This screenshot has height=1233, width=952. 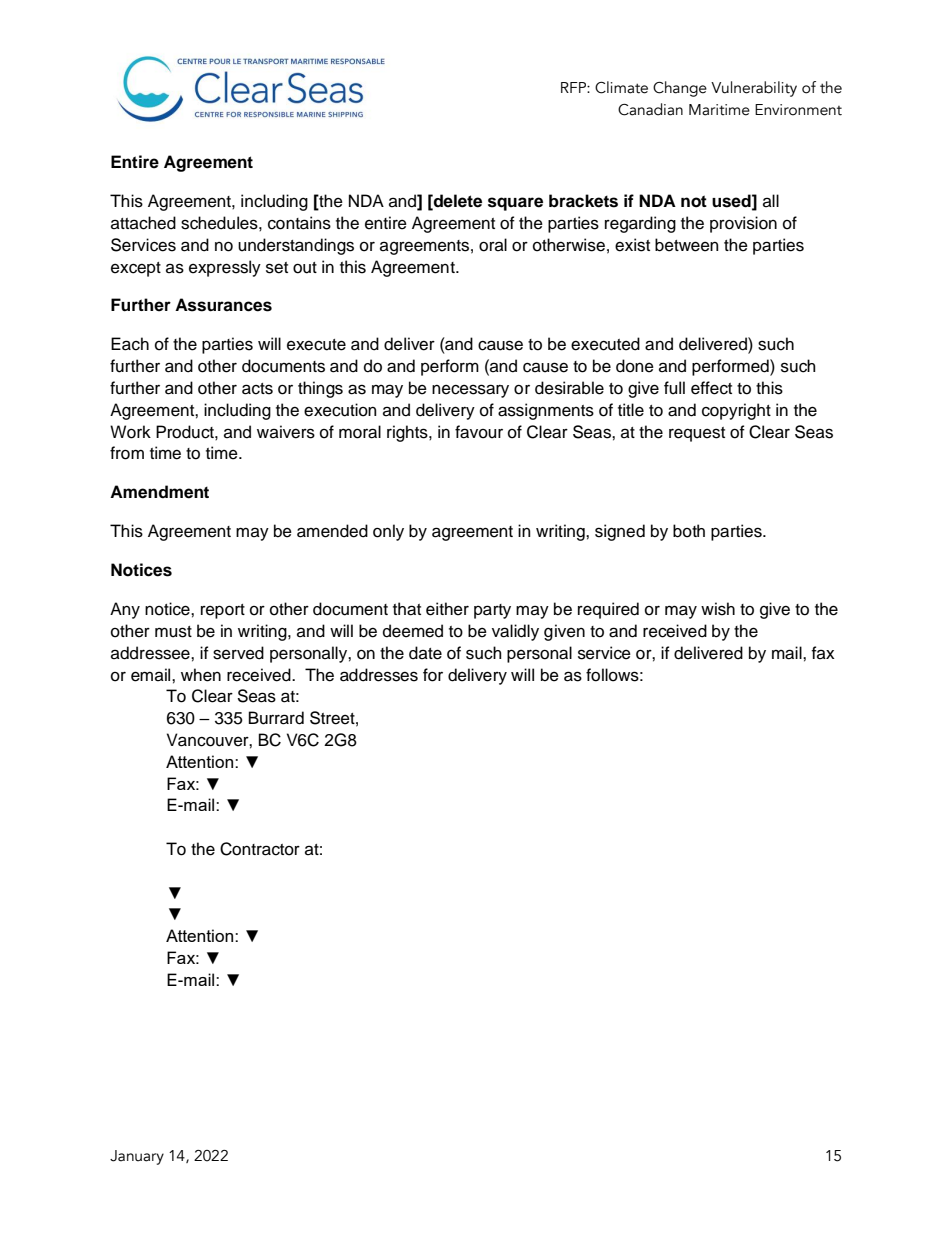 I want to click on square, so click(x=515, y=204).
